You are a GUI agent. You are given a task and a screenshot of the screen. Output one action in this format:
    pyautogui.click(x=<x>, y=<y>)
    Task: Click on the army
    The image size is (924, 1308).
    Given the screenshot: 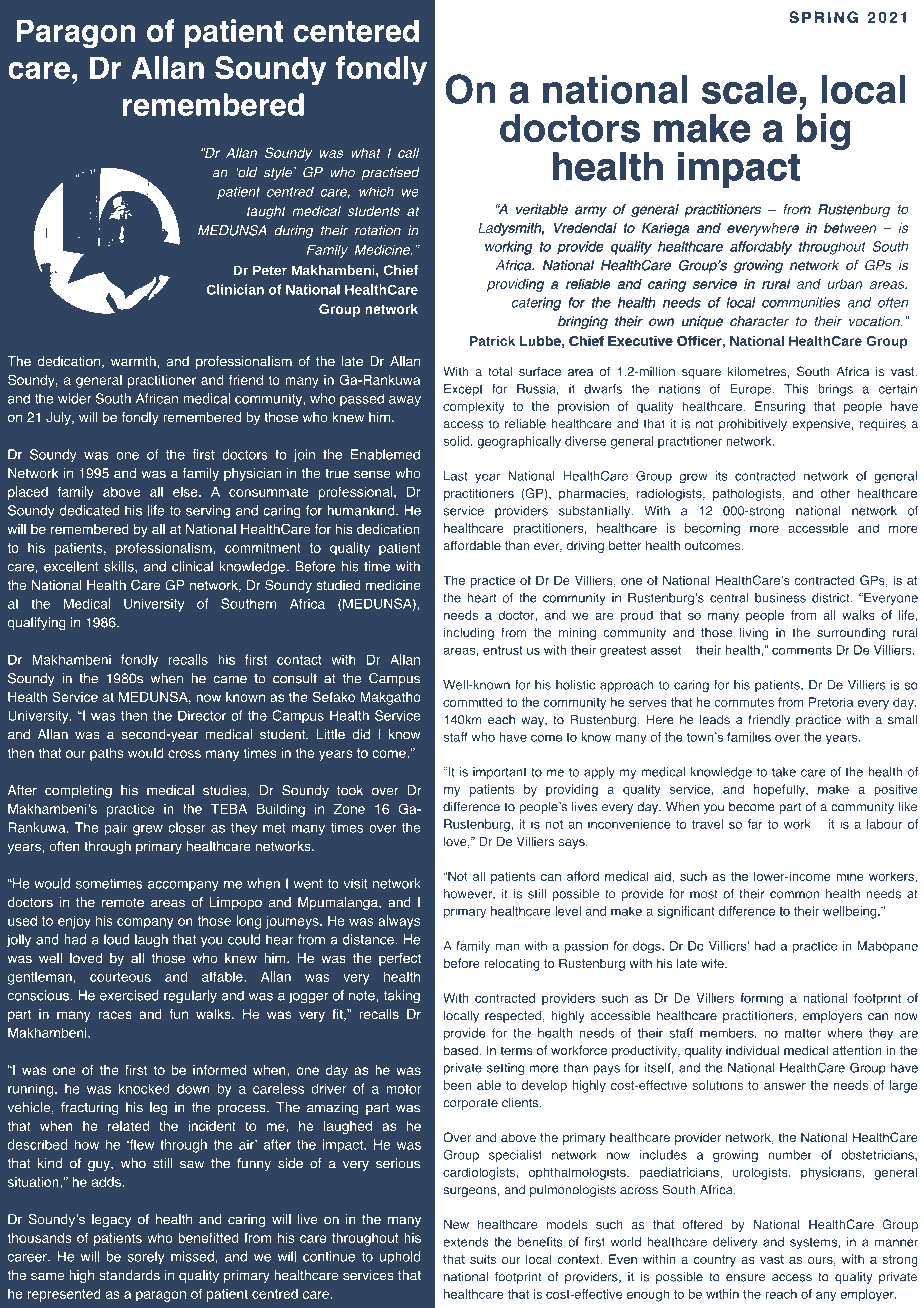 What is the action you would take?
    pyautogui.click(x=591, y=212)
